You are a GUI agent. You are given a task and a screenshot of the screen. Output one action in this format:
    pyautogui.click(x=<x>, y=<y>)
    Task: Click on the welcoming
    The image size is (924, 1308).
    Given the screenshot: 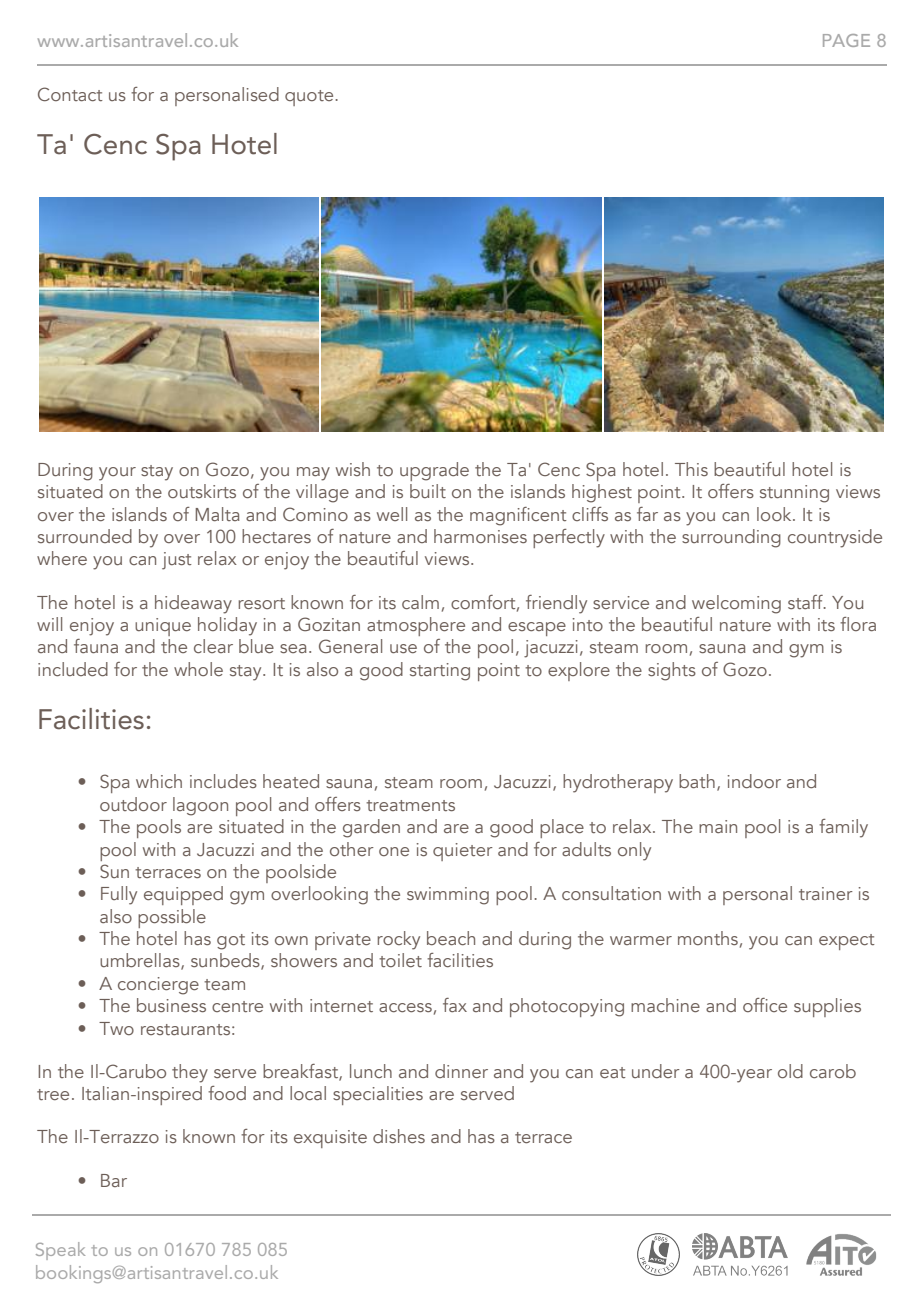 What is the action you would take?
    pyautogui.click(x=736, y=604)
